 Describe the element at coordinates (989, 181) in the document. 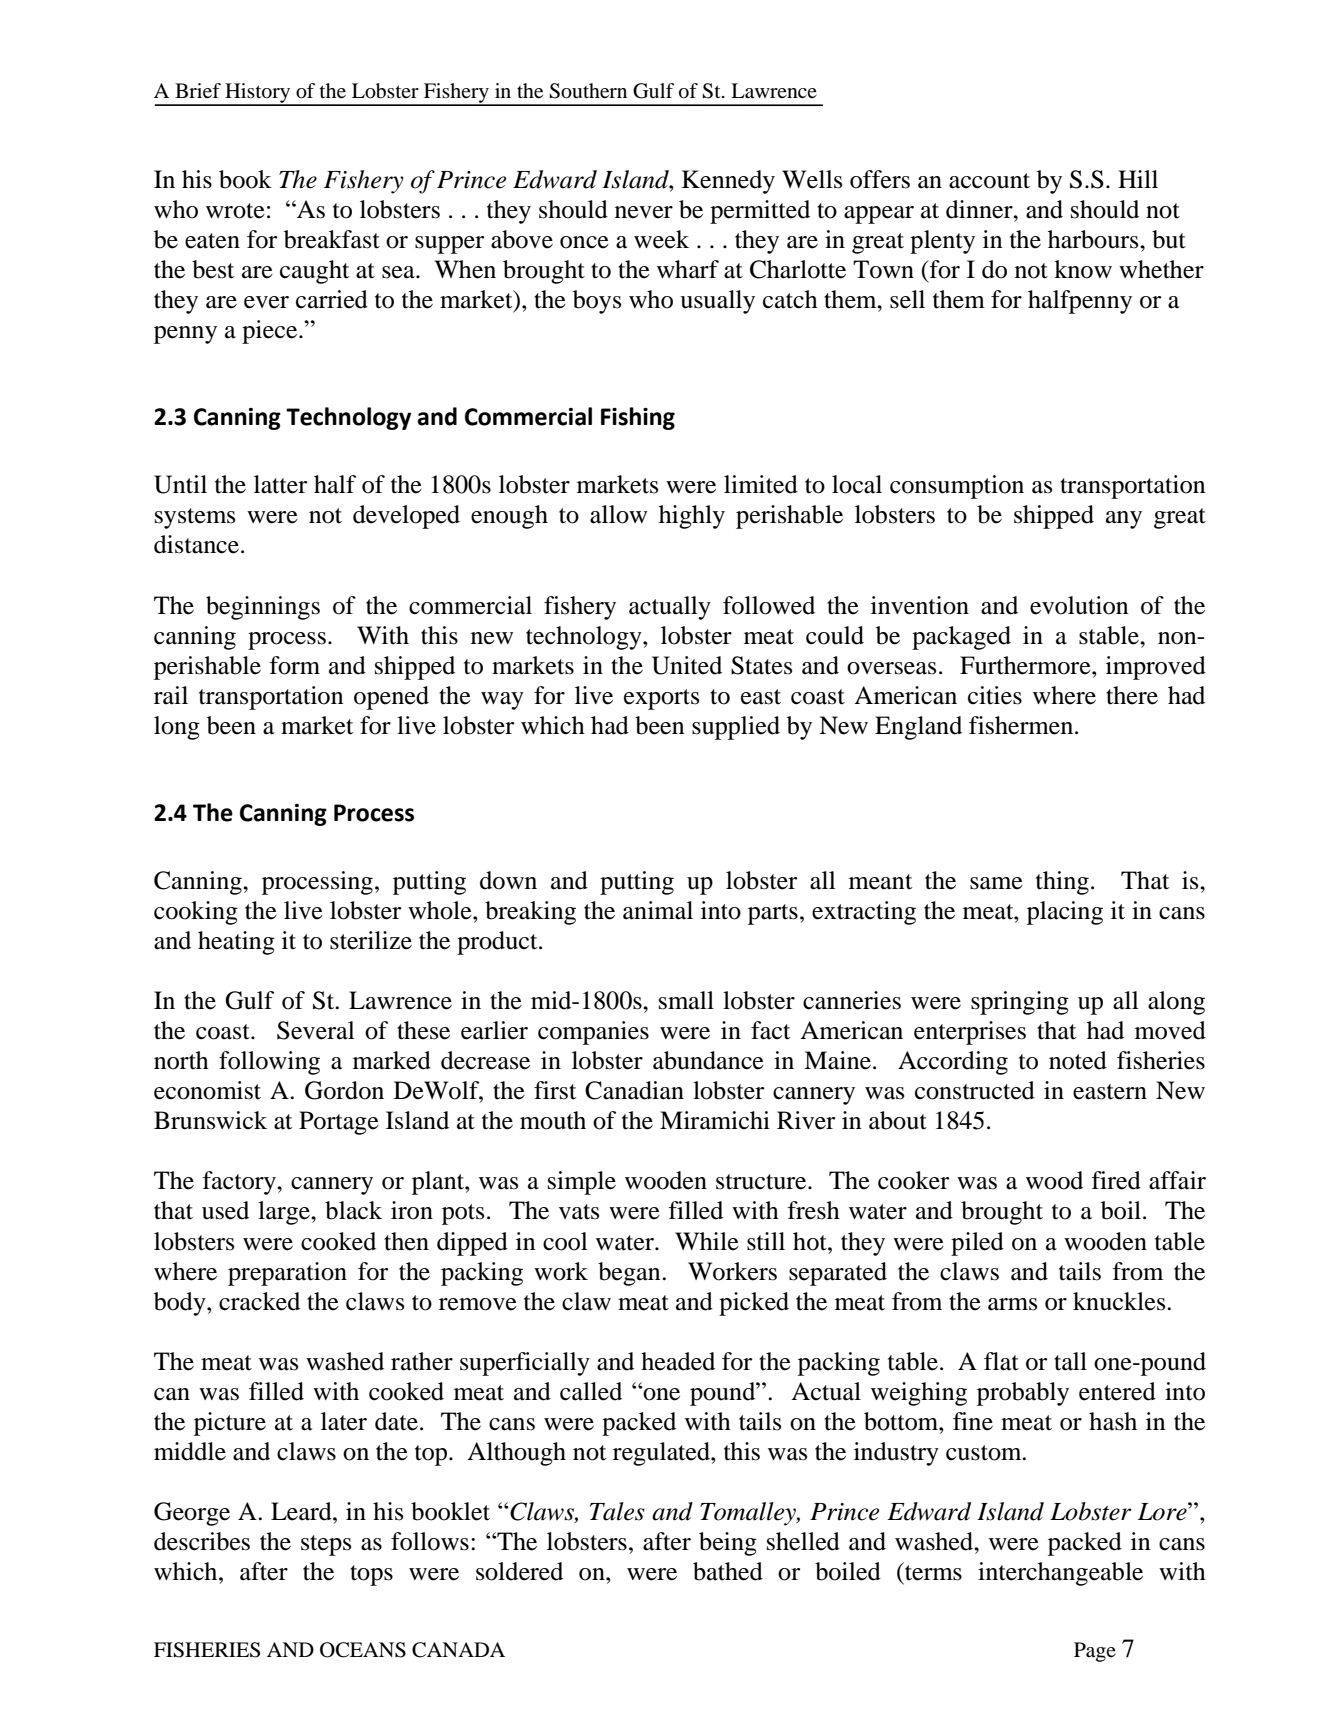

I see `account` at that location.
